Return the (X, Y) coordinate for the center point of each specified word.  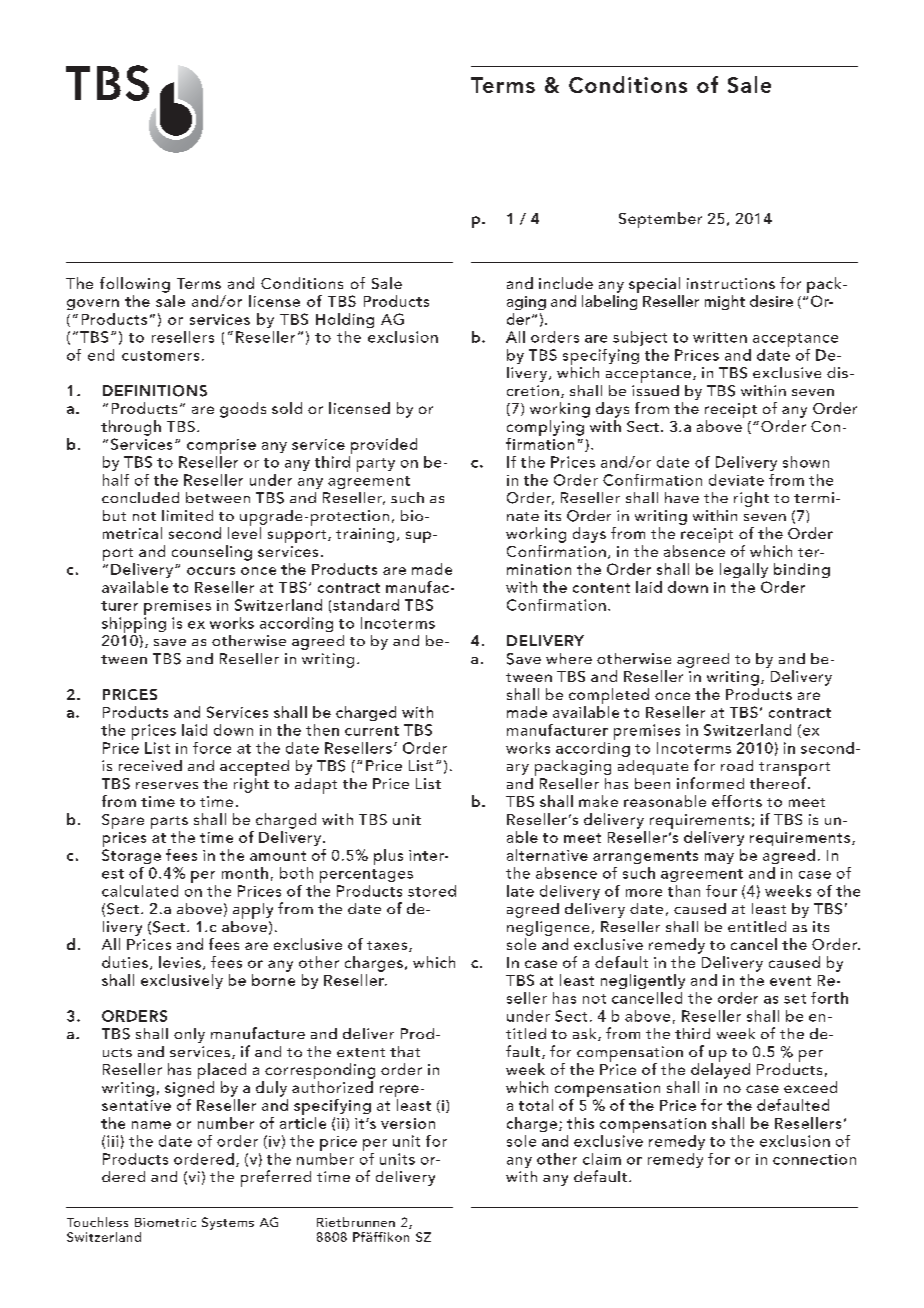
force (212, 748)
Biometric (165, 1222)
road (737, 765)
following (135, 285)
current (372, 731)
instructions (731, 283)
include (566, 283)
